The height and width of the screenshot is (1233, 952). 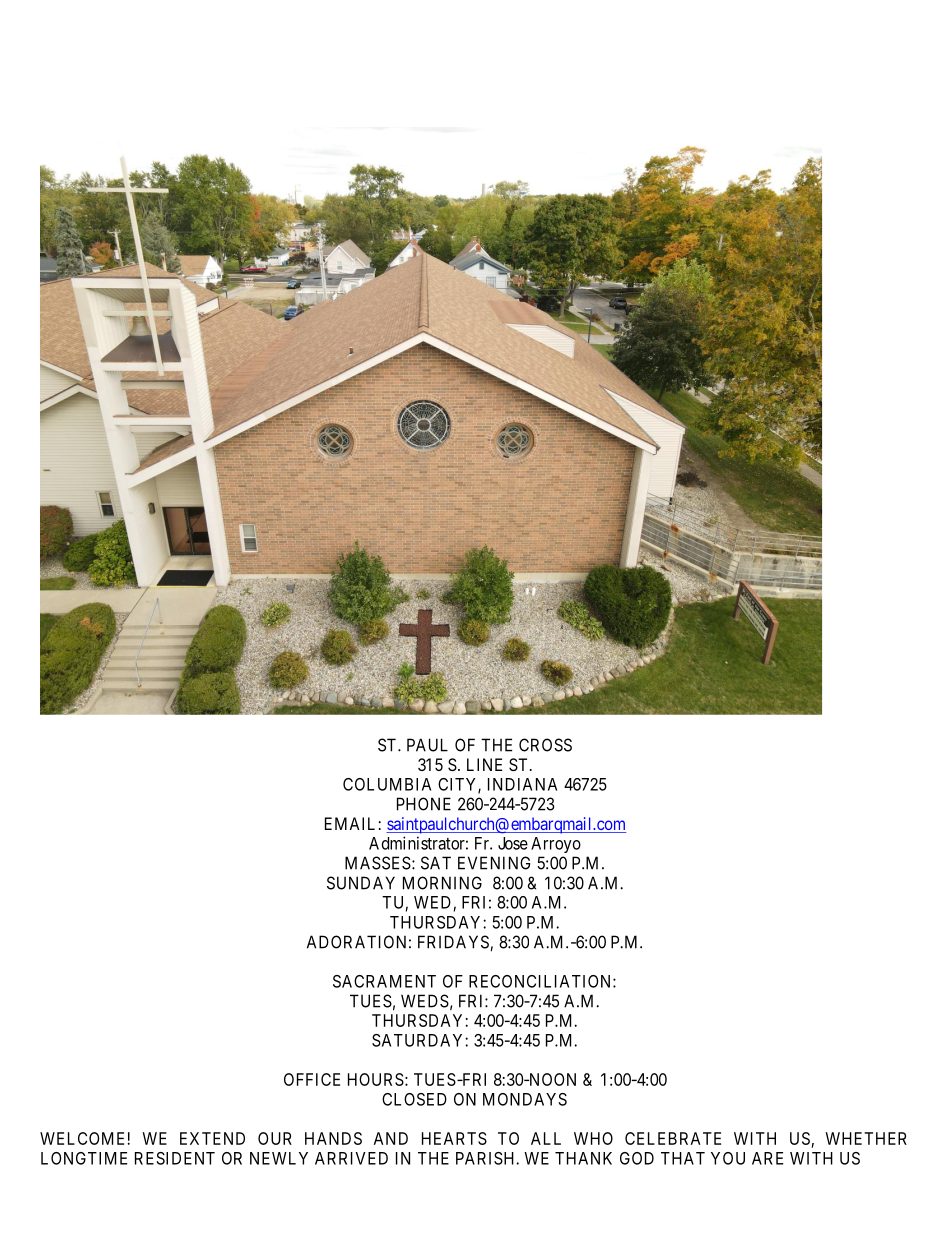 What do you see at coordinates (387, 784) in the screenshot?
I see `COLUMBIA` at bounding box center [387, 784].
